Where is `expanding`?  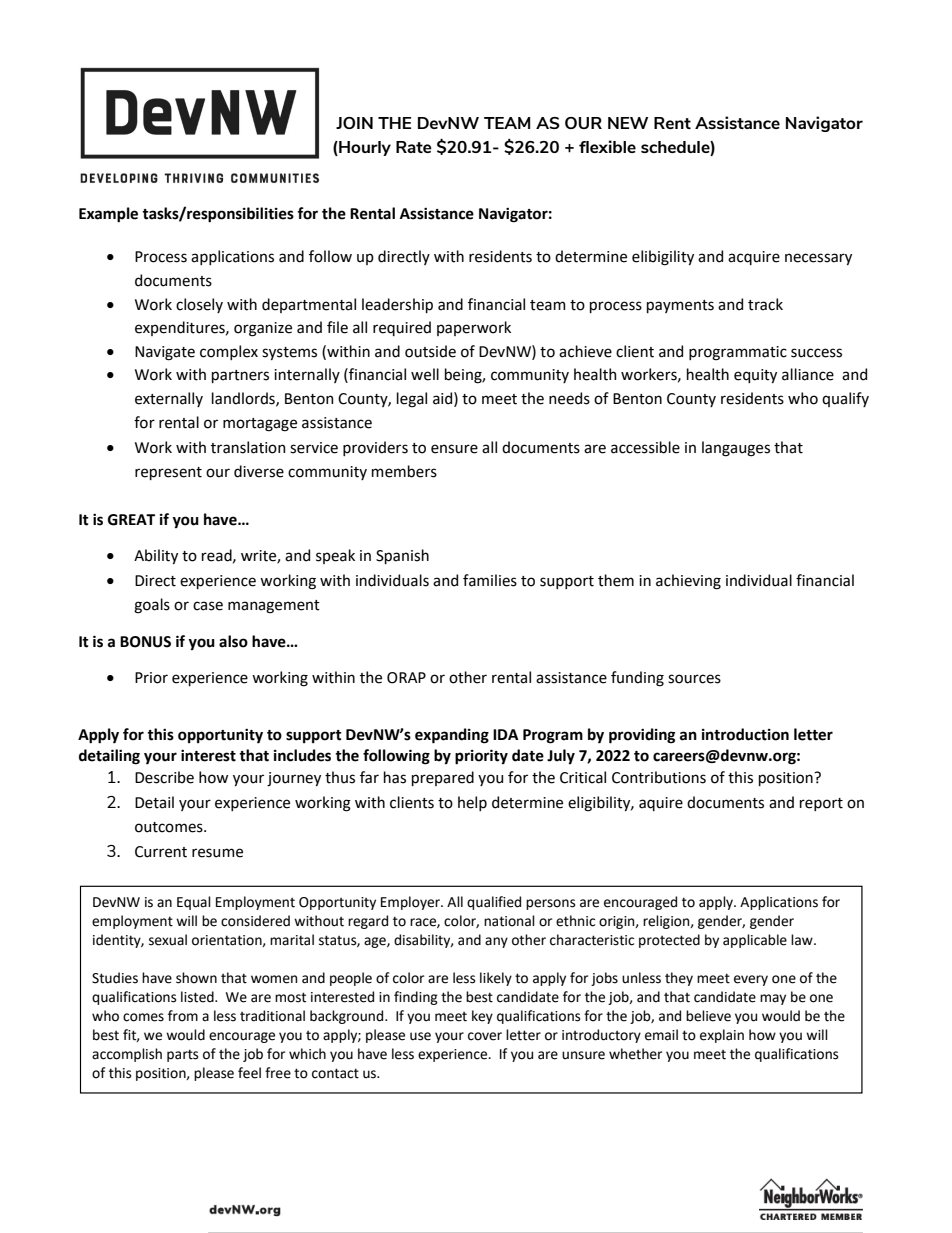
expanding is located at coordinates (452, 736).
